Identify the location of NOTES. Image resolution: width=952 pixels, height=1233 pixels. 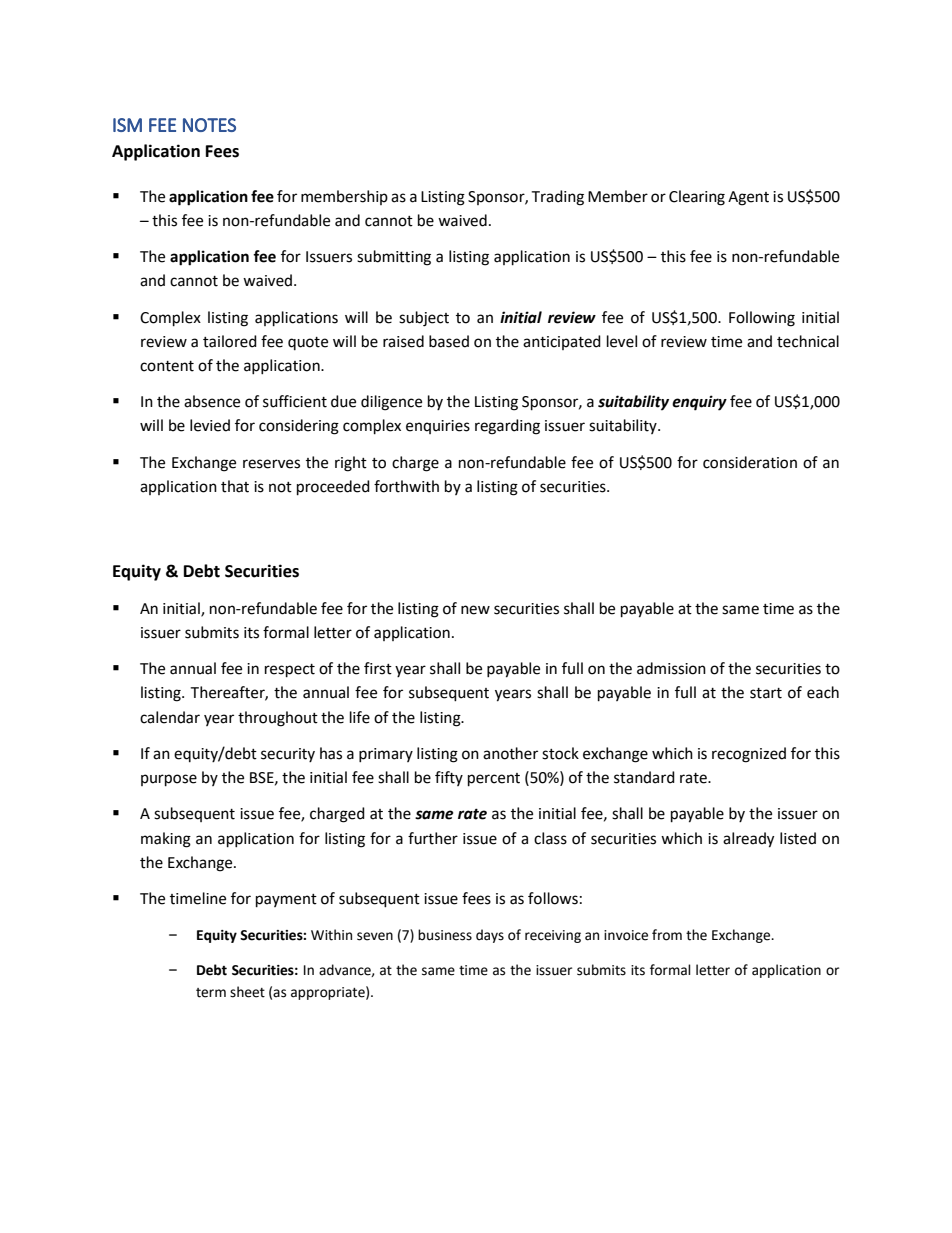
(209, 125).
